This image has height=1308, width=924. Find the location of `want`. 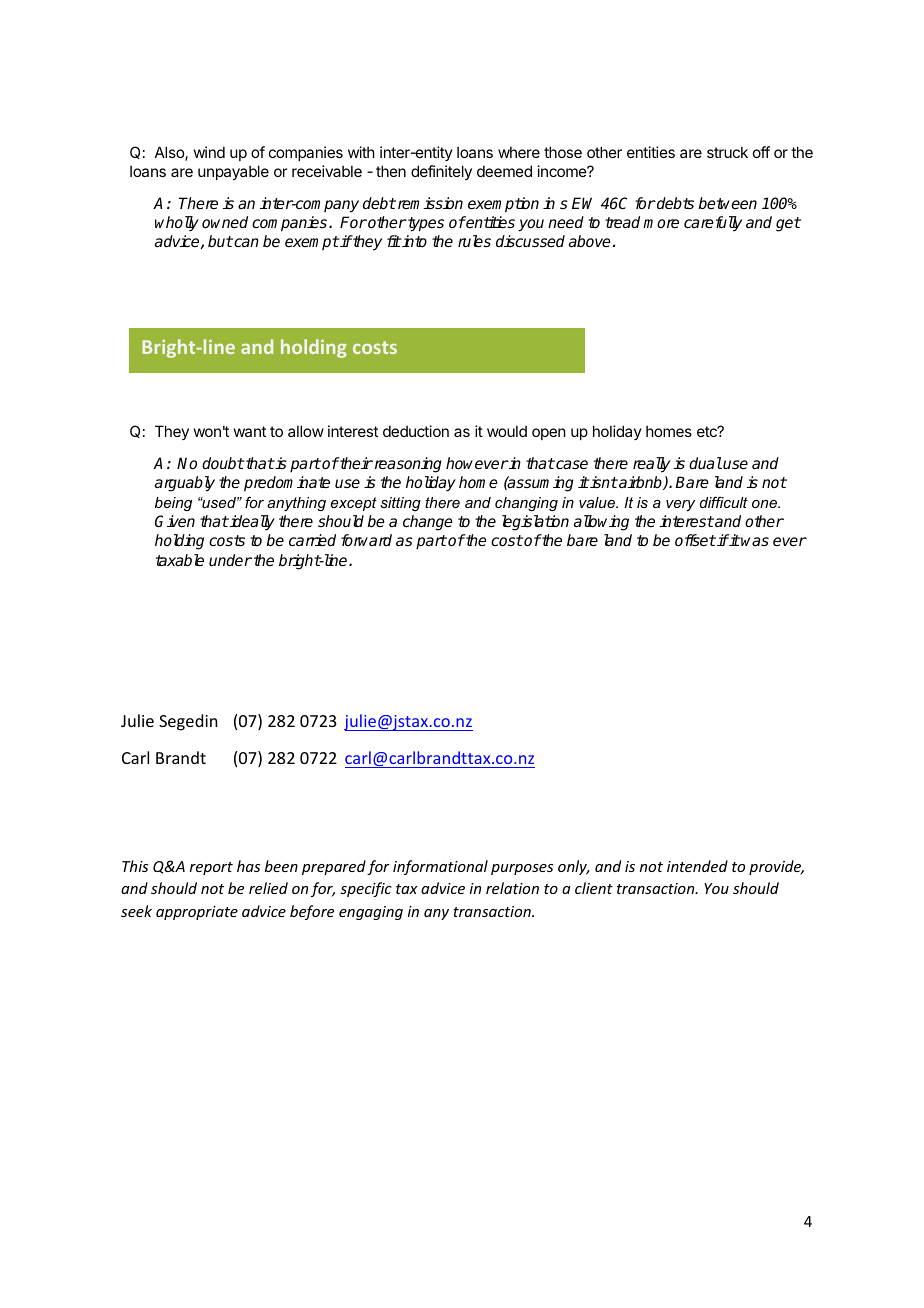

want is located at coordinates (250, 431).
